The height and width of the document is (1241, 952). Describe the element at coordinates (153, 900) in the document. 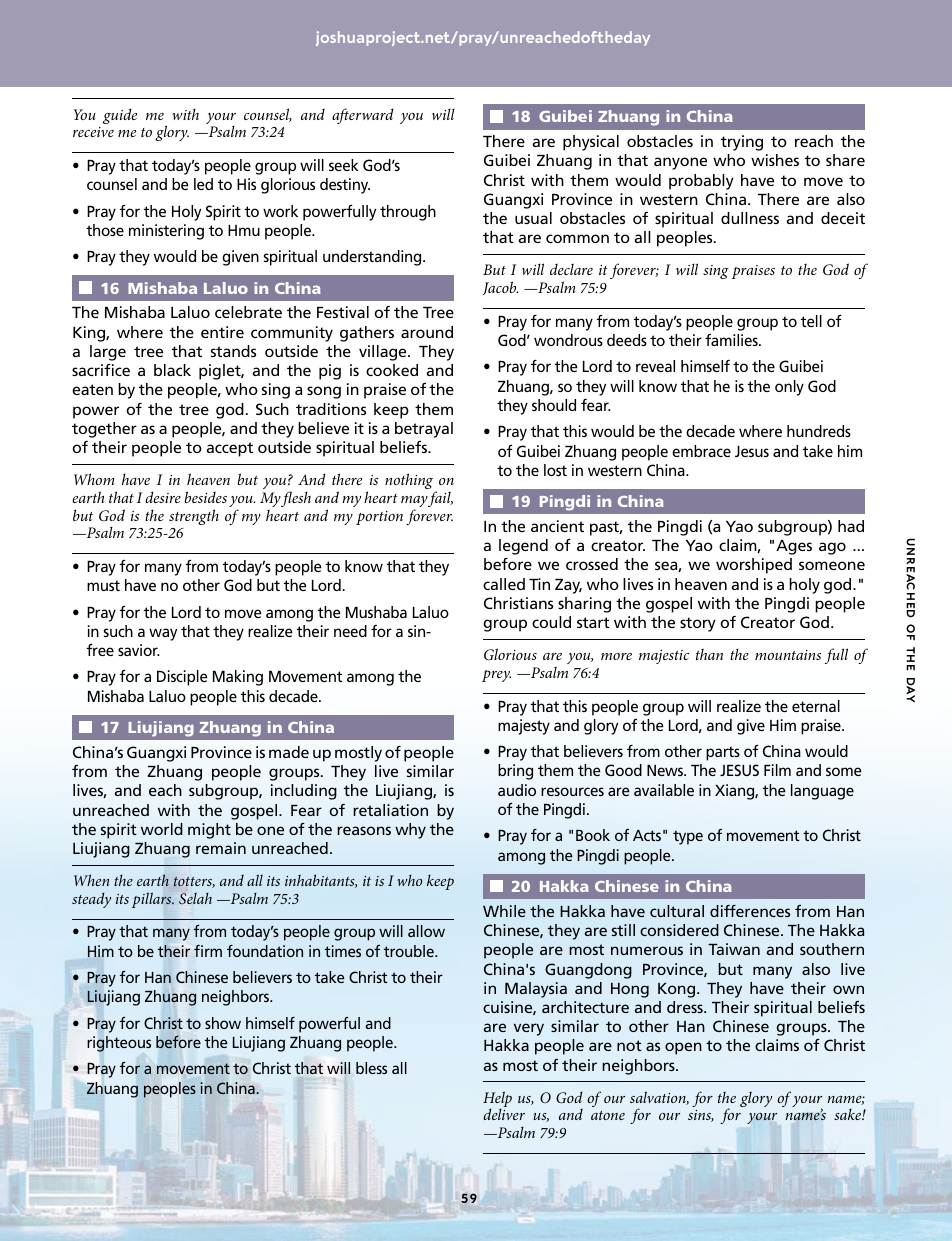

I see `pillars` at that location.
